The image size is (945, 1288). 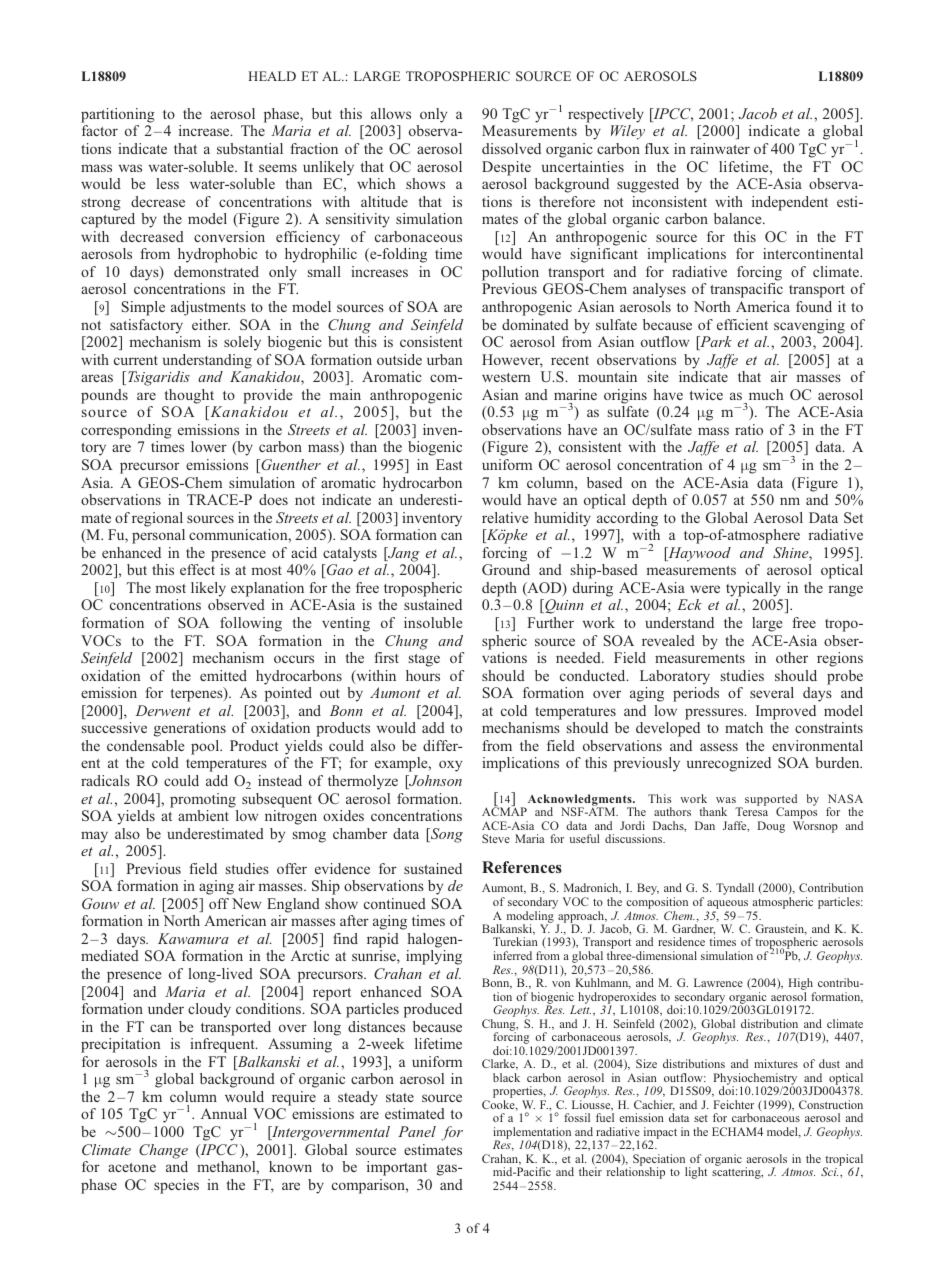 I want to click on lower, so click(x=209, y=446).
